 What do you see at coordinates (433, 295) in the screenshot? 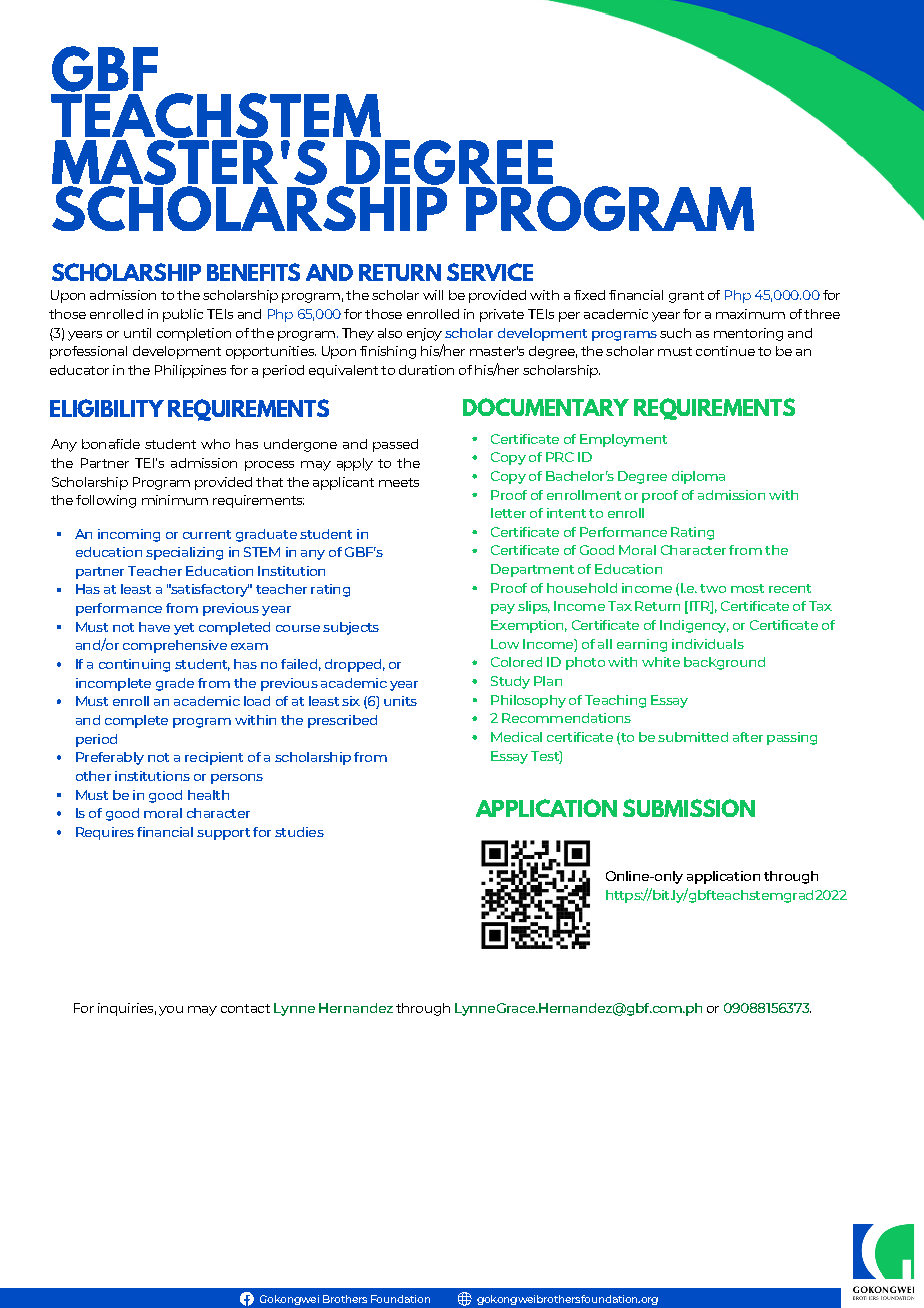
I see `will` at bounding box center [433, 295].
